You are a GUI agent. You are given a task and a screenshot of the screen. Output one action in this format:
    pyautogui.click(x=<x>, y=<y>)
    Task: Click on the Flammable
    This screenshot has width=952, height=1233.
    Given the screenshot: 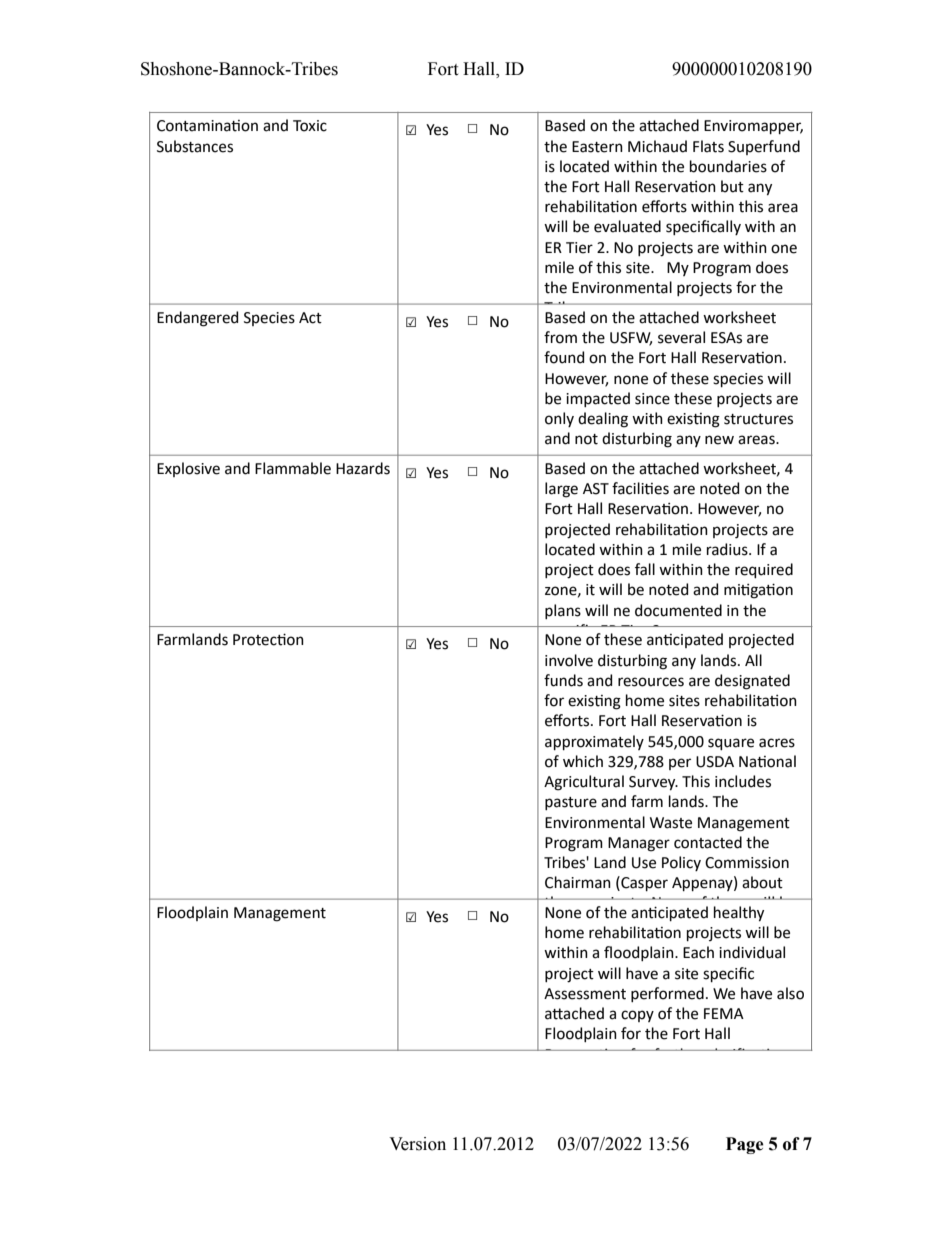 What is the action you would take?
    pyautogui.click(x=293, y=468)
